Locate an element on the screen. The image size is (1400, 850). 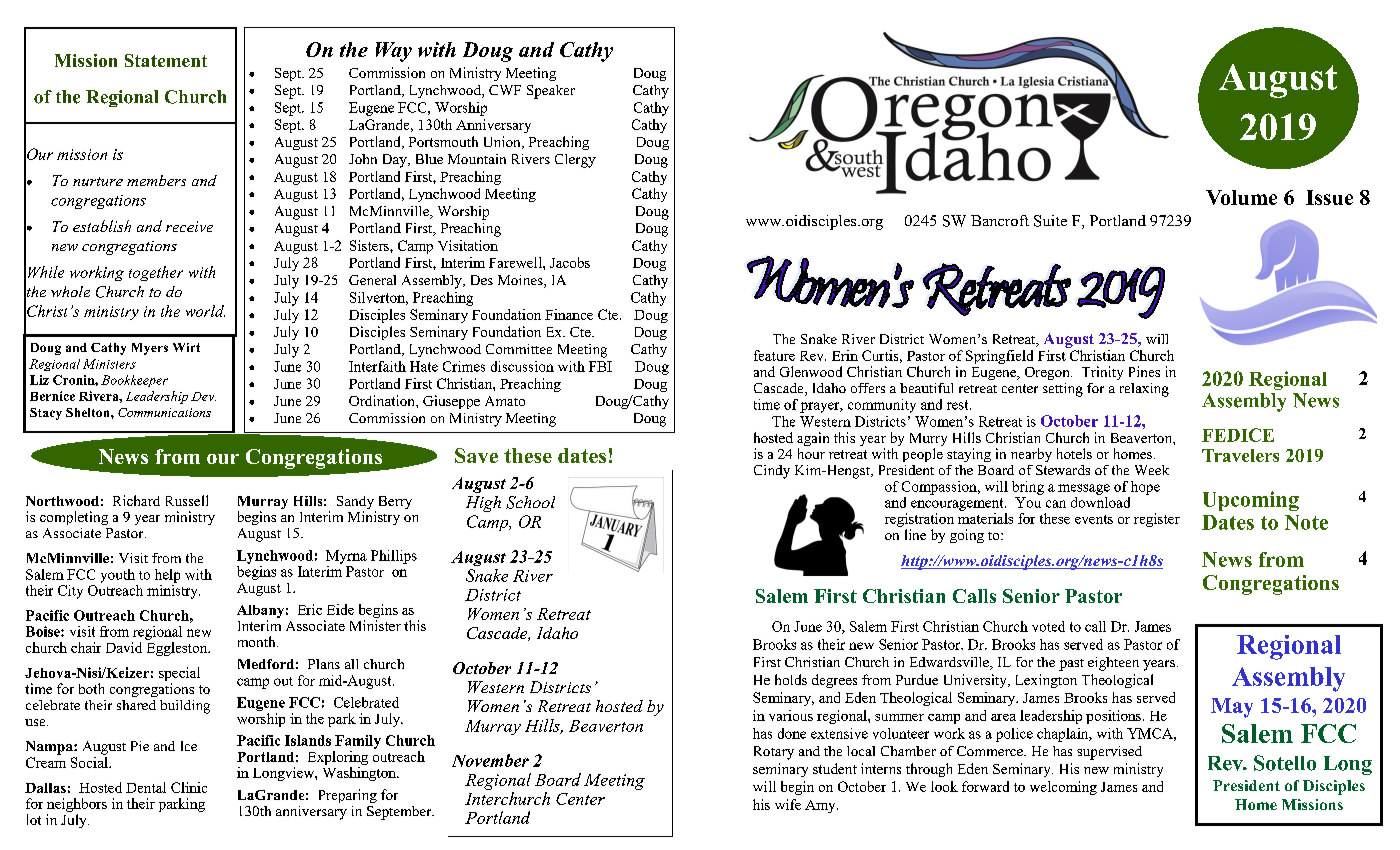
Speaker is located at coordinates (551, 92).
